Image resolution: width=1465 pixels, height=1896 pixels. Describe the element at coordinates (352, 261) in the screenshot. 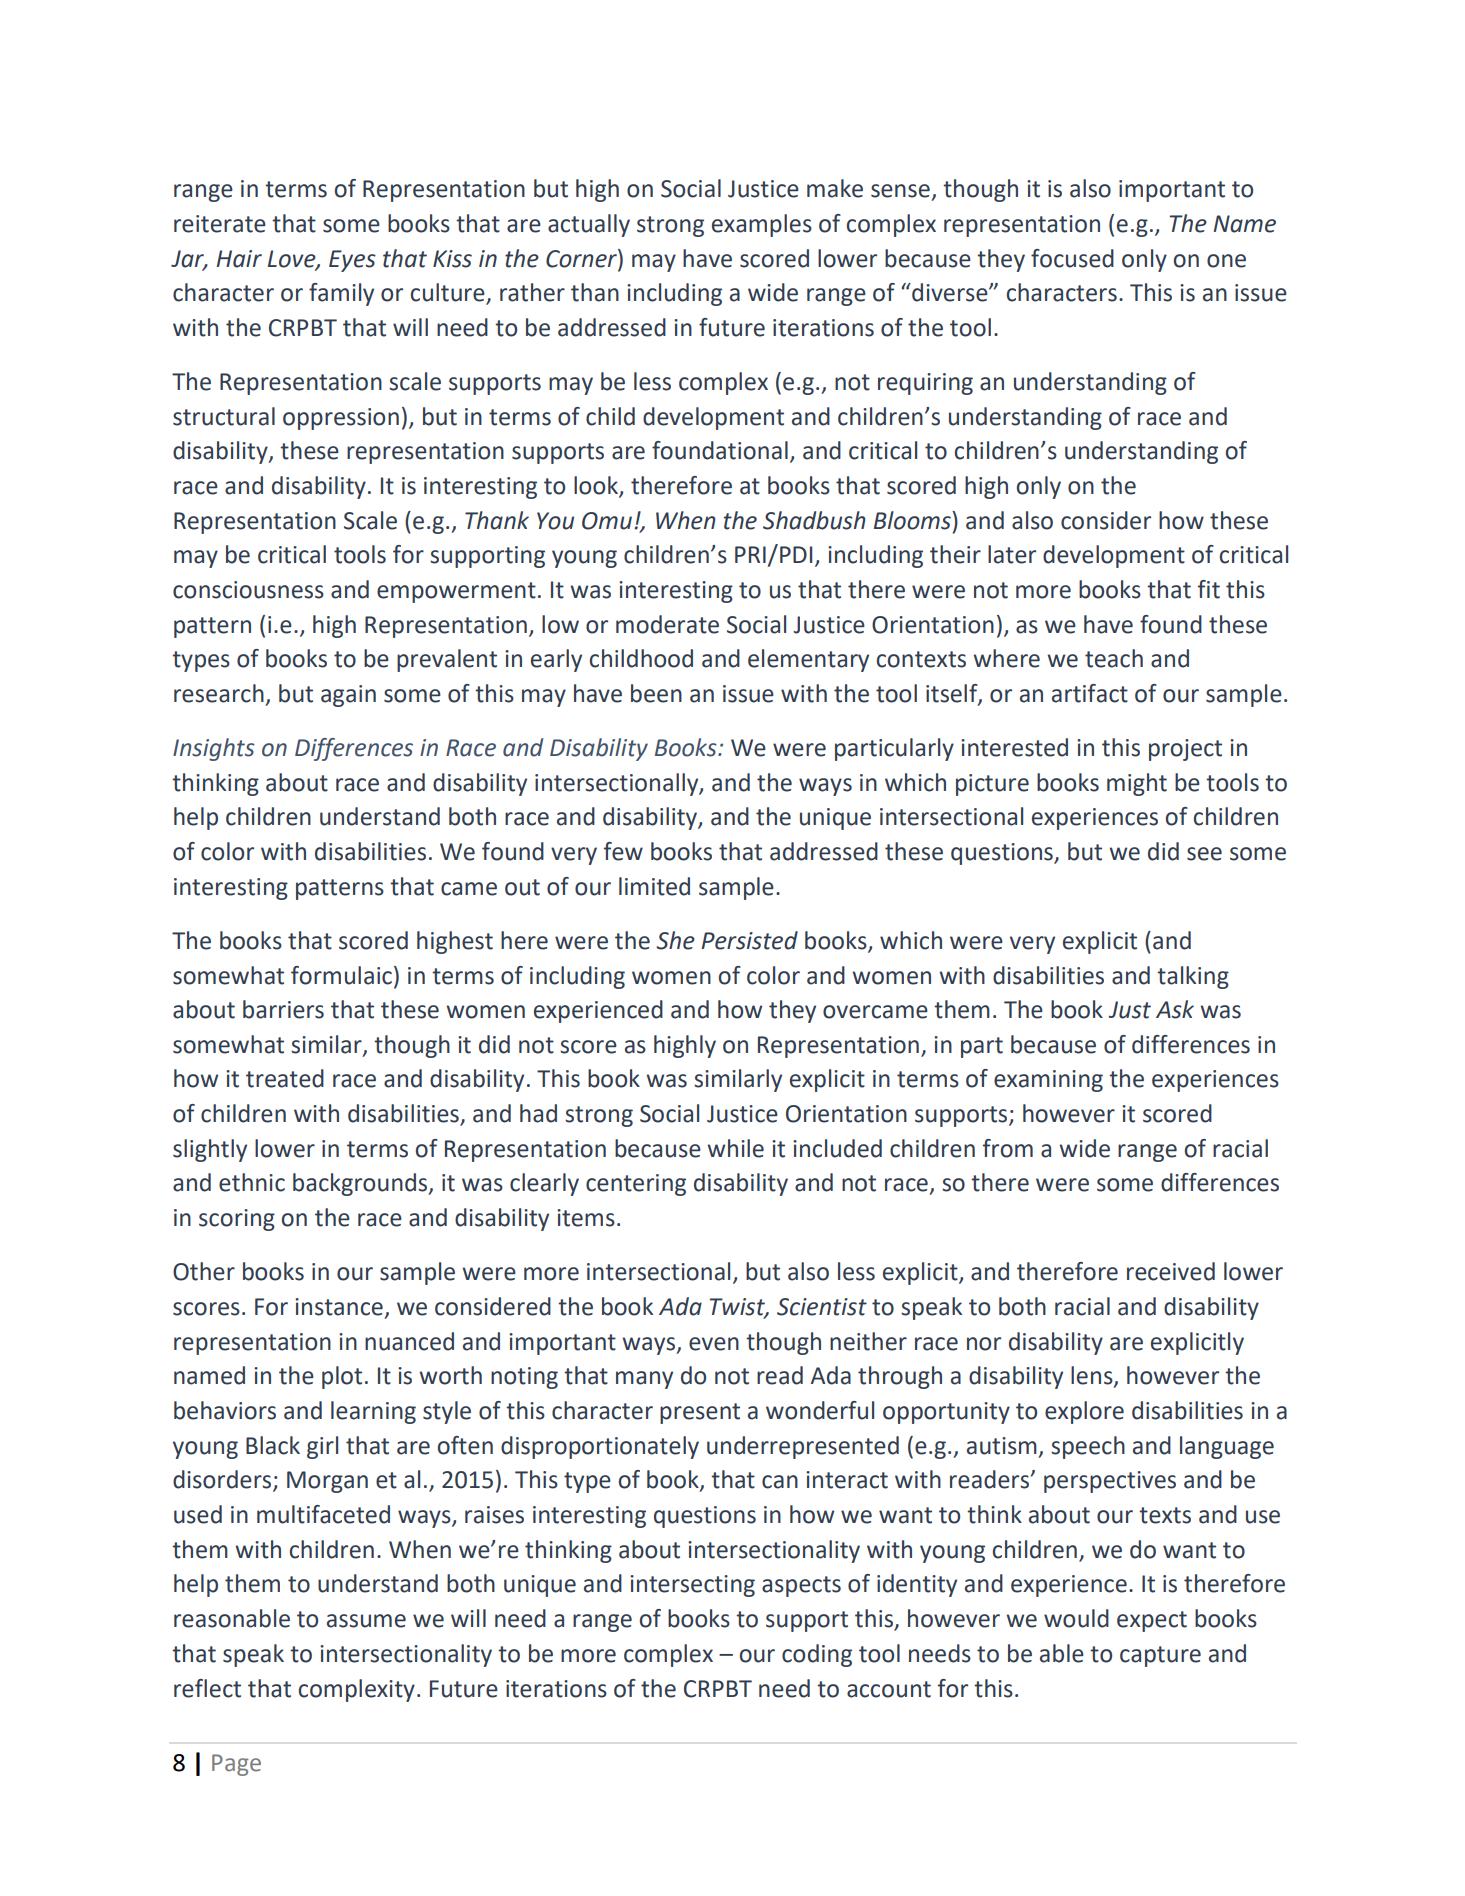

I see `Eyes` at that location.
